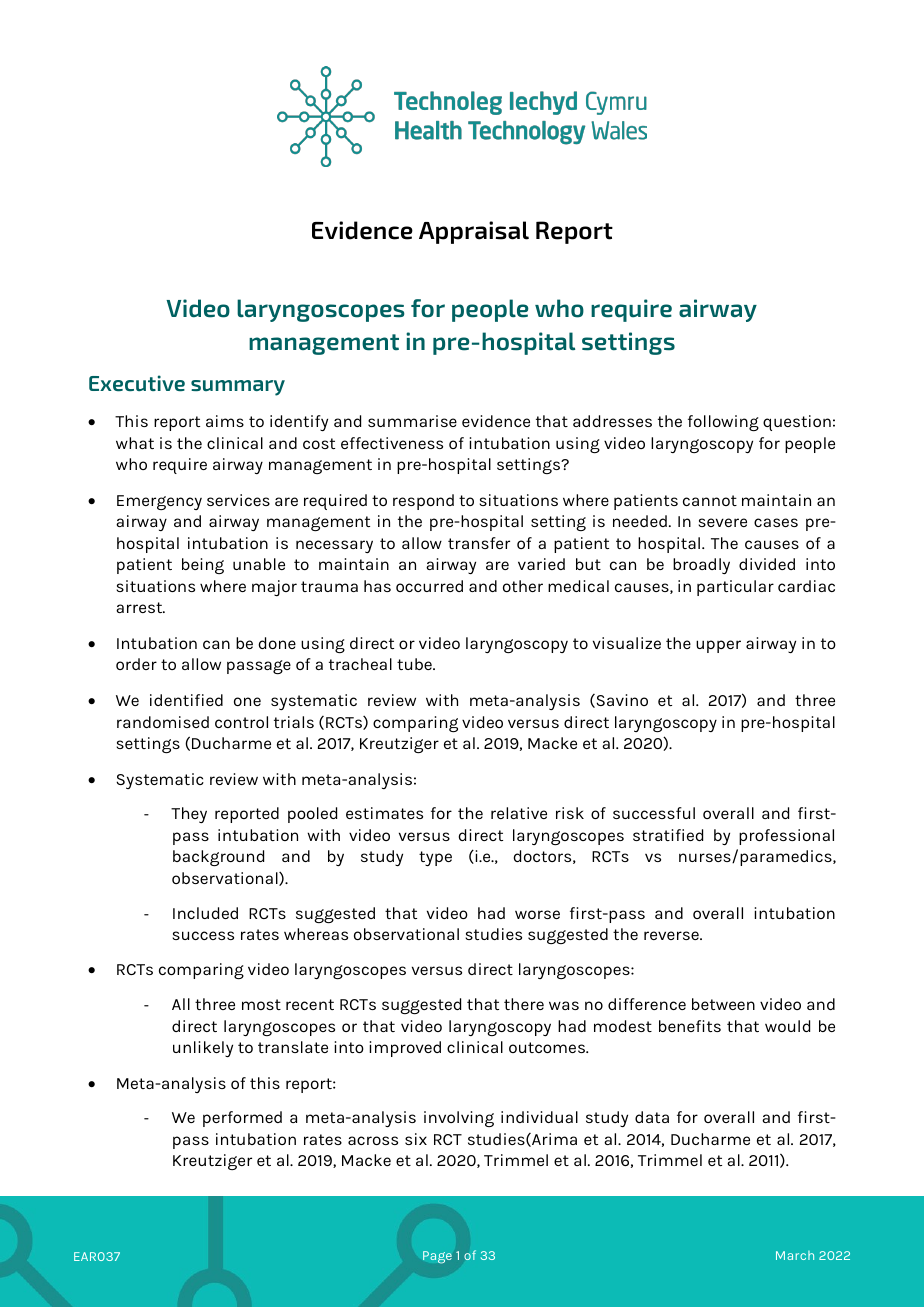 This page has height=1308, width=924. Describe the element at coordinates (537, 914) in the page. I see `worse` at that location.
